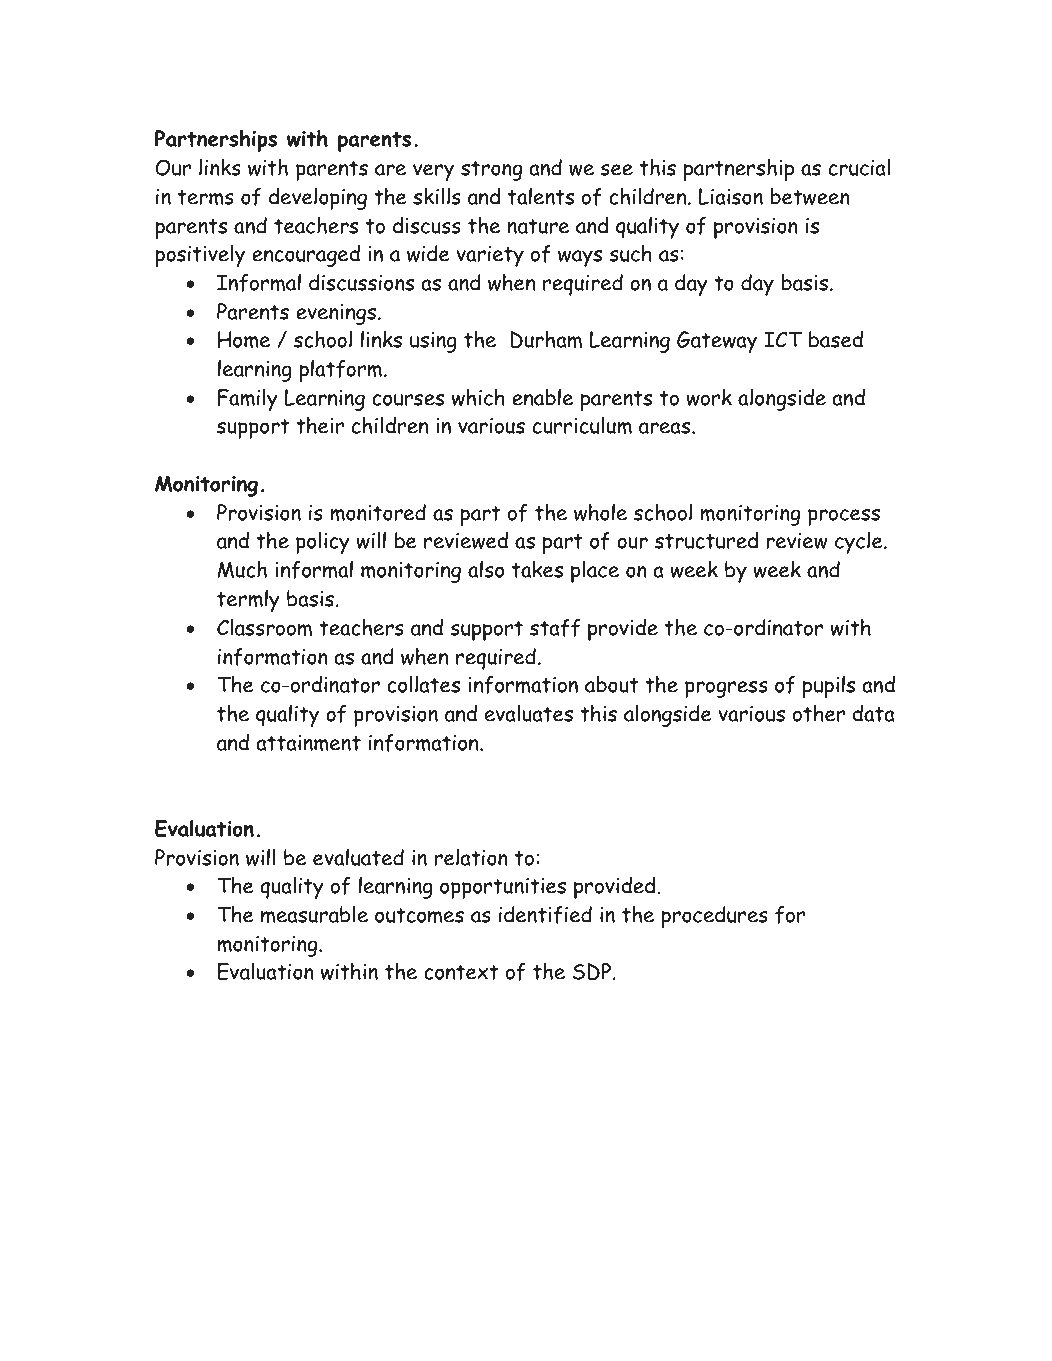  What do you see at coordinates (541, 196) in the screenshot?
I see `talents` at bounding box center [541, 196].
